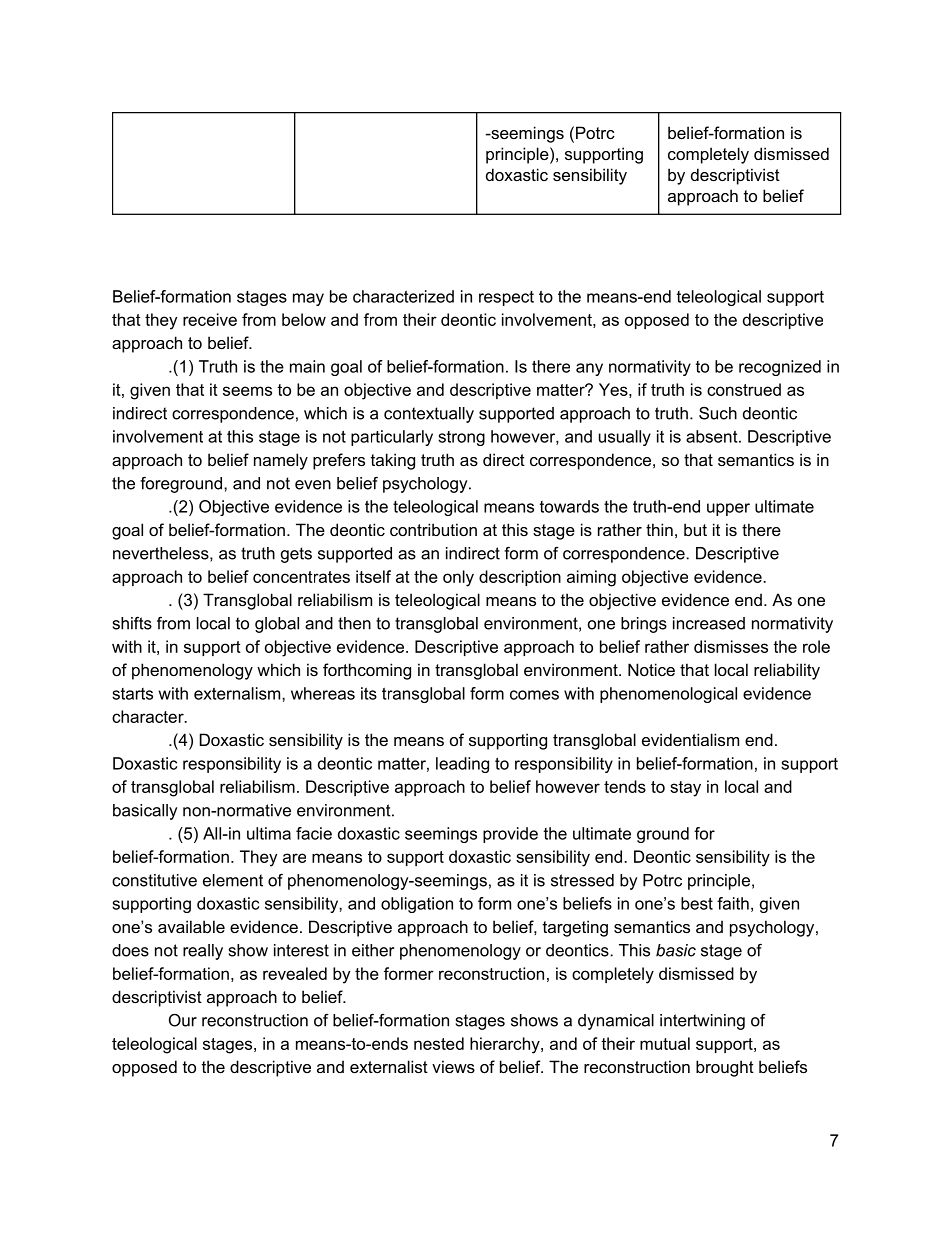 This screenshot has width=952, height=1233. Describe the element at coordinates (238, 693) in the screenshot. I see `externalism` at that location.
